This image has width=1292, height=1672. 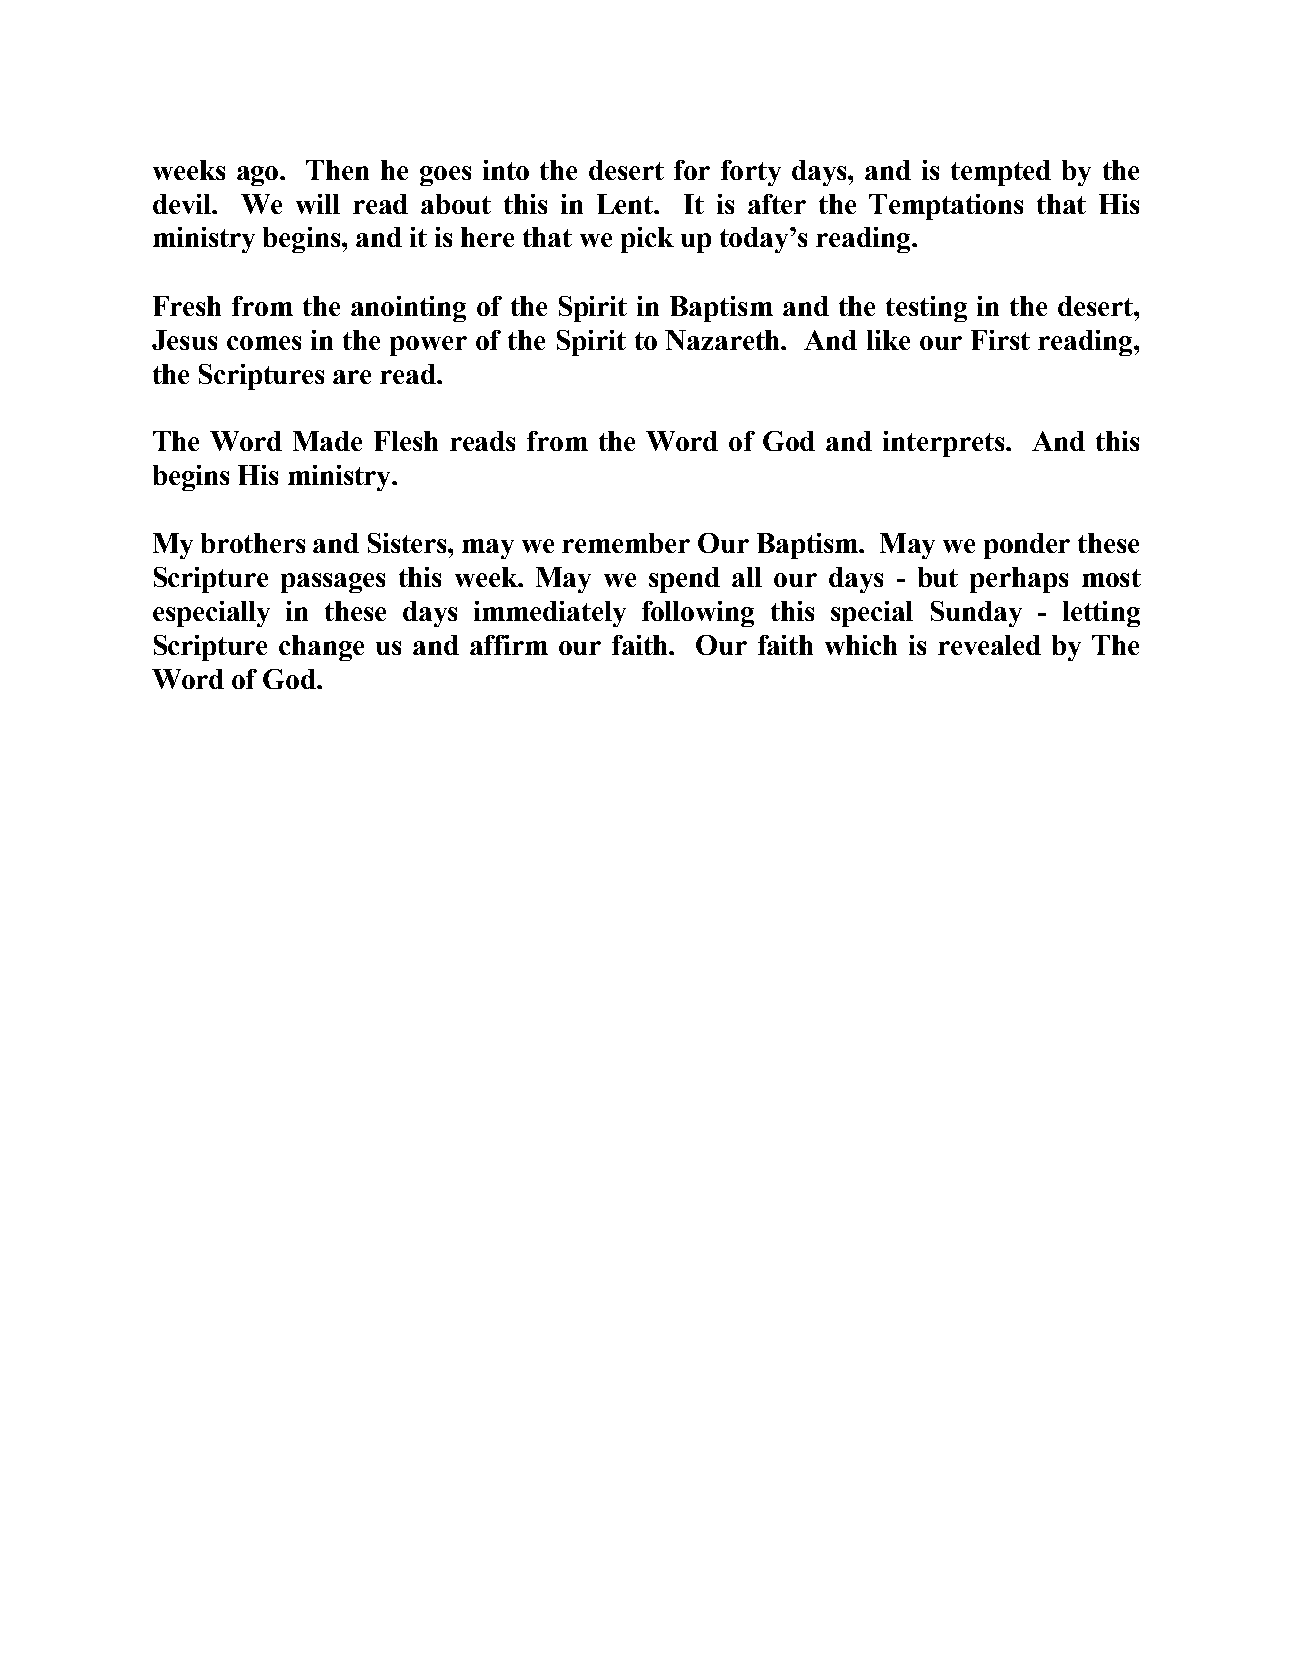 I want to click on testing, so click(x=926, y=309).
